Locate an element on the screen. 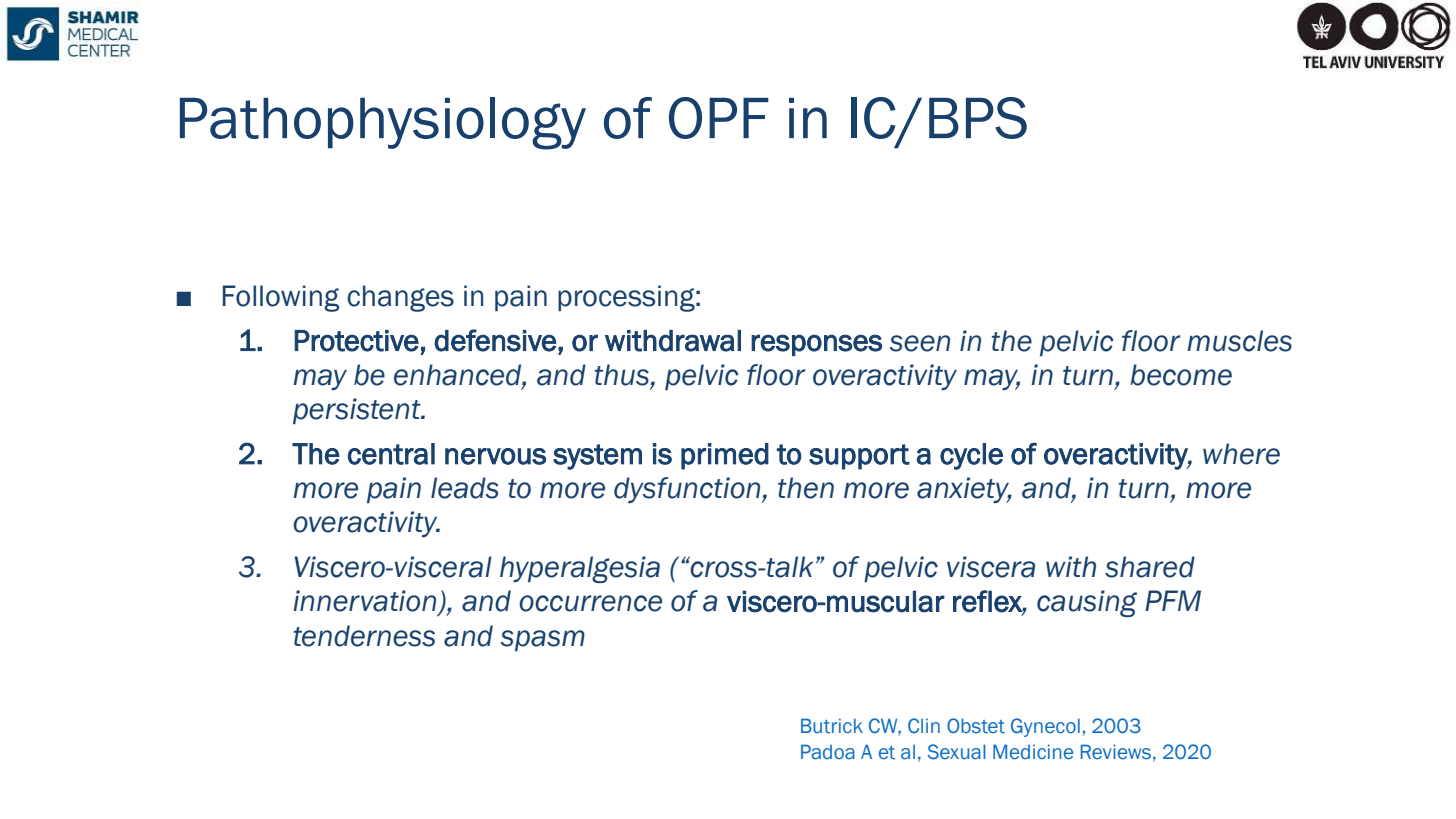  shared is located at coordinates (1150, 567).
